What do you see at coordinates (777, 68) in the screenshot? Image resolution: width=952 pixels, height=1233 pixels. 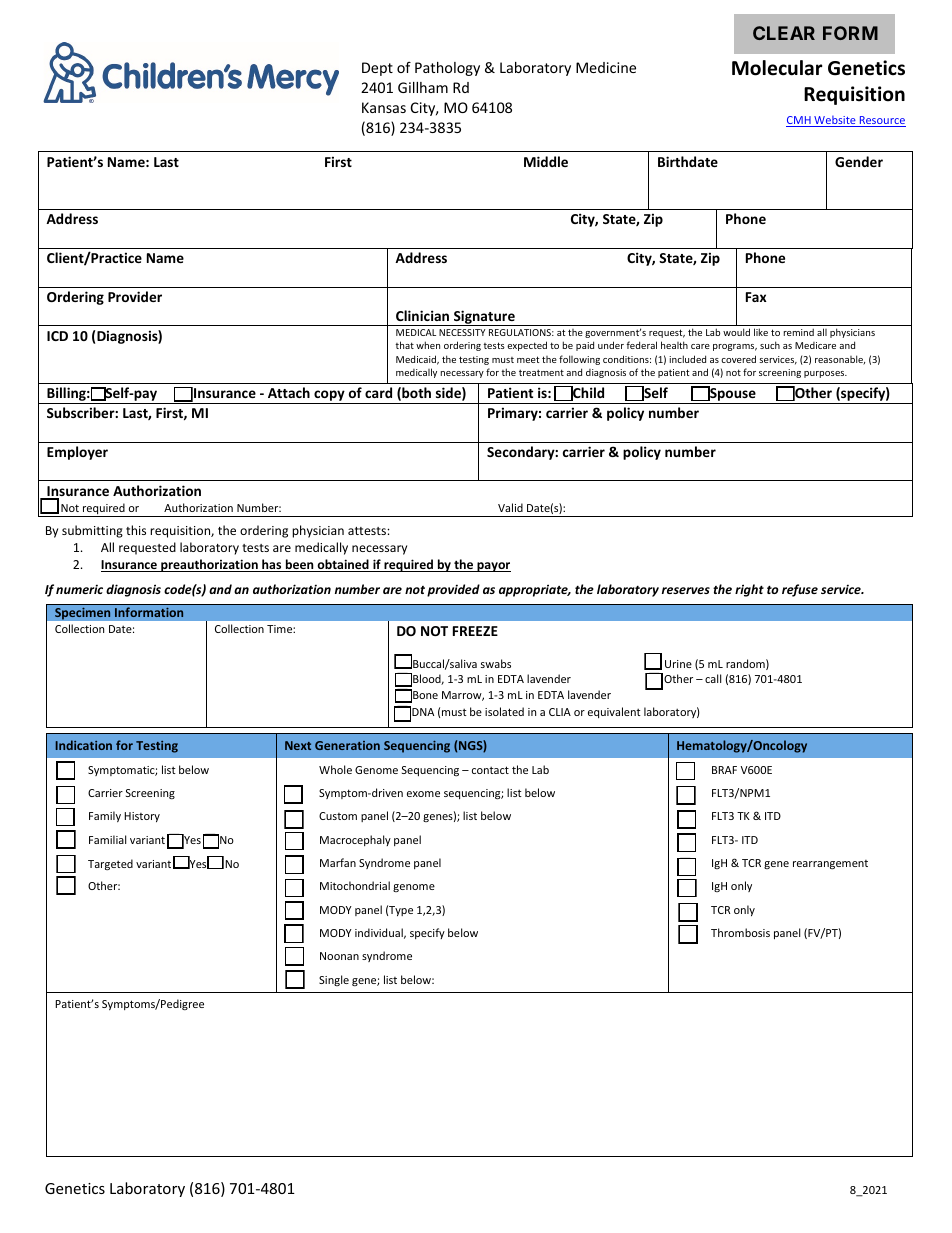 I see `Molecular` at bounding box center [777, 68].
